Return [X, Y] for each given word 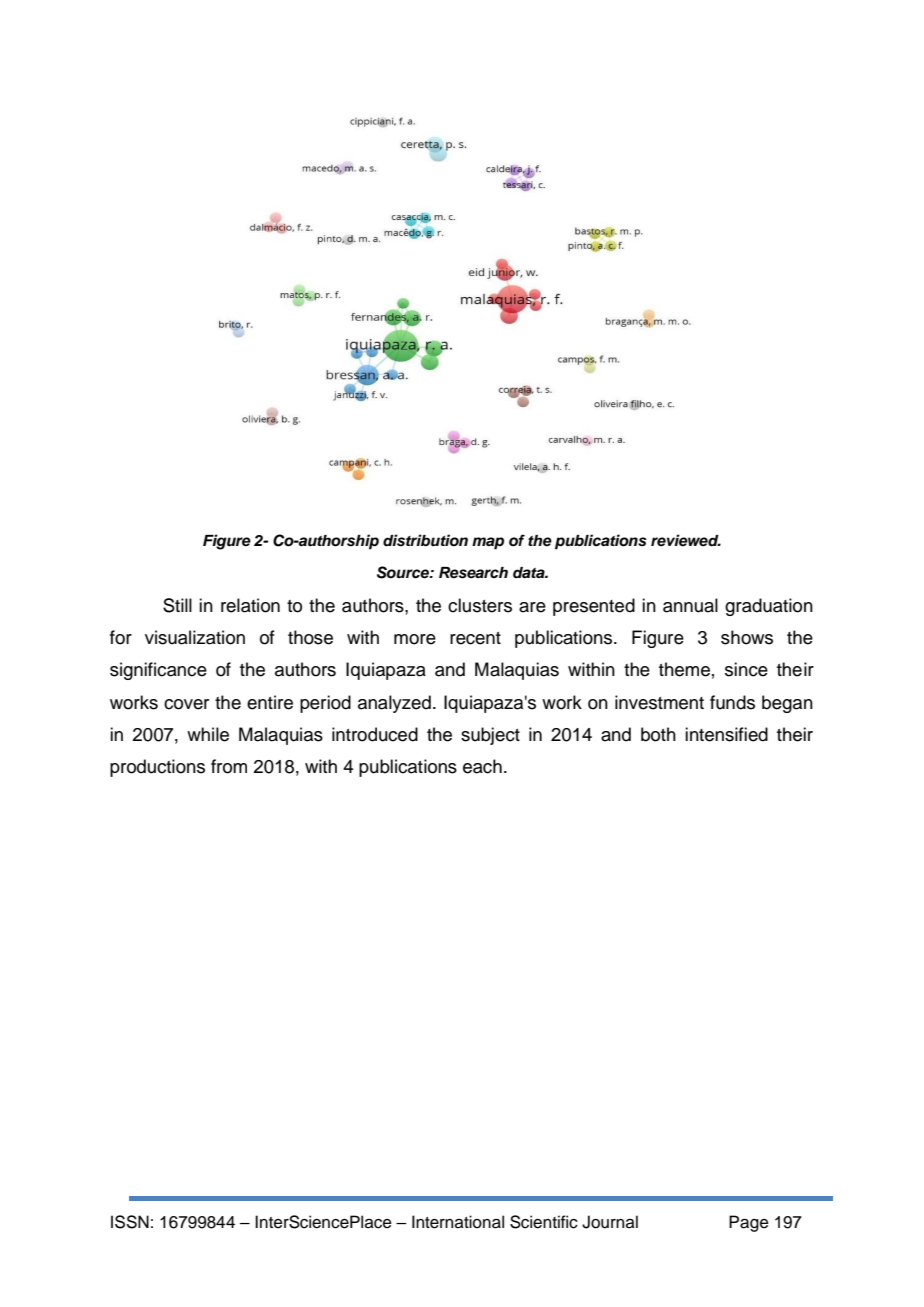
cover [186, 704]
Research [473, 573]
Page [749, 1223]
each [482, 766]
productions [157, 768]
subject [490, 736]
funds [732, 702]
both [658, 734]
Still [177, 605]
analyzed [394, 704]
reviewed [686, 540]
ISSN [130, 1222]
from [229, 766]
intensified [726, 734]
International [458, 1222]
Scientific [544, 1222]
